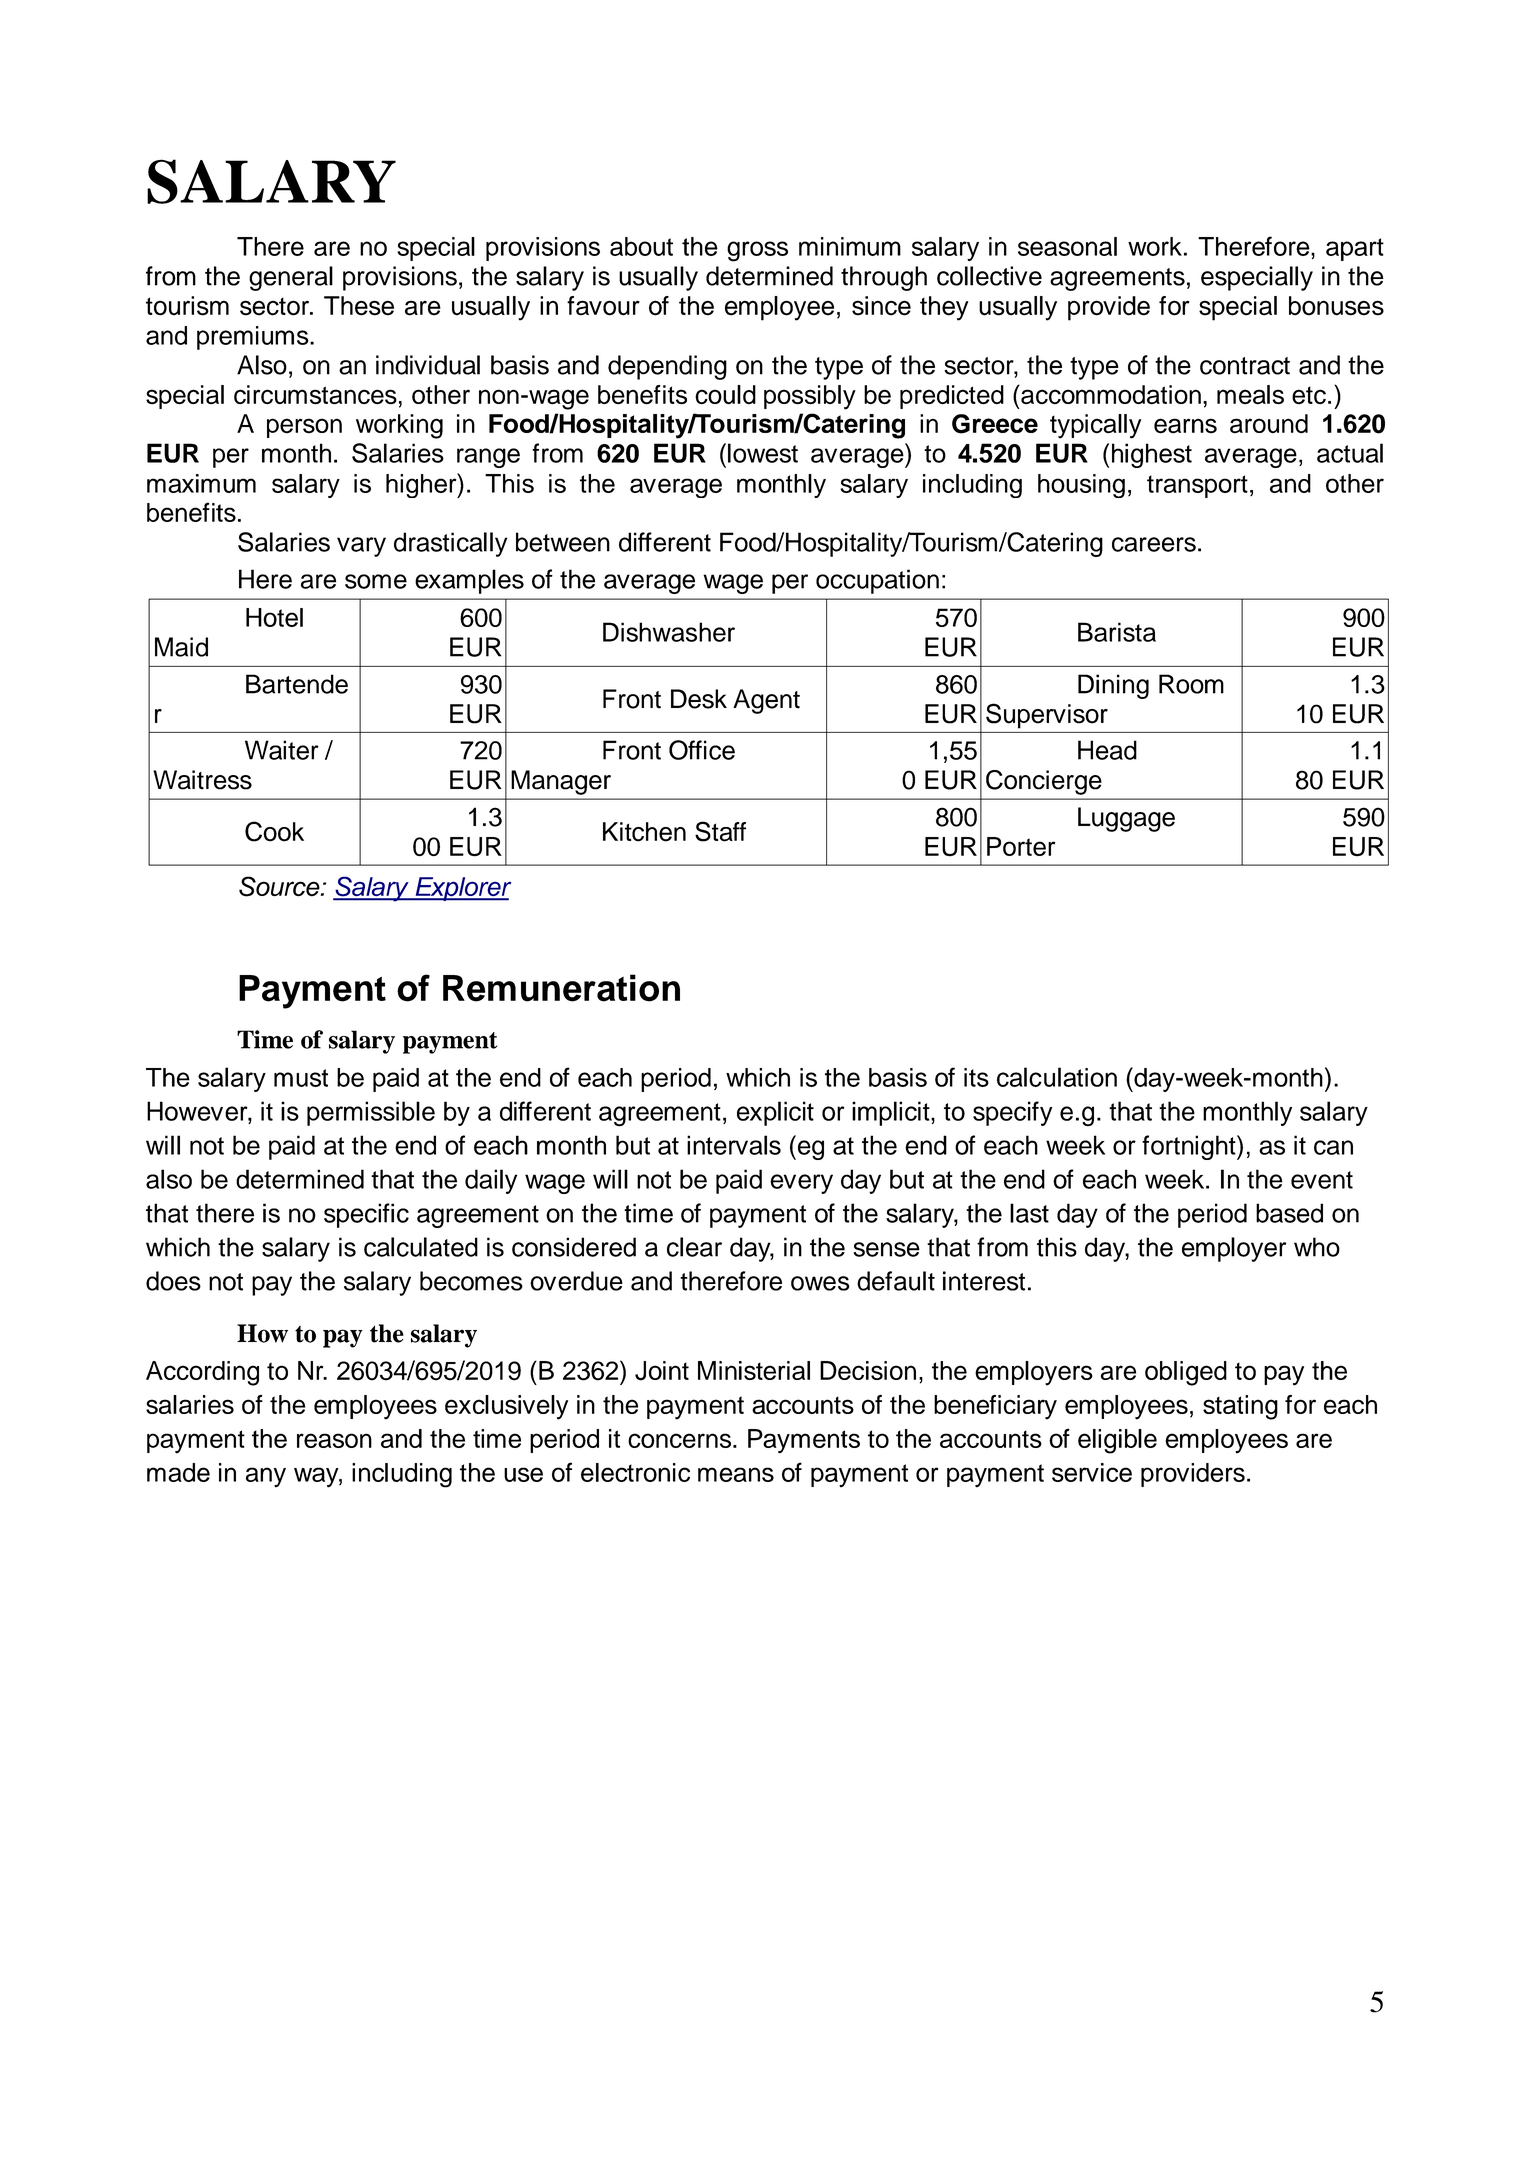  Describe the element at coordinates (757, 251) in the image. I see `gross` at that location.
